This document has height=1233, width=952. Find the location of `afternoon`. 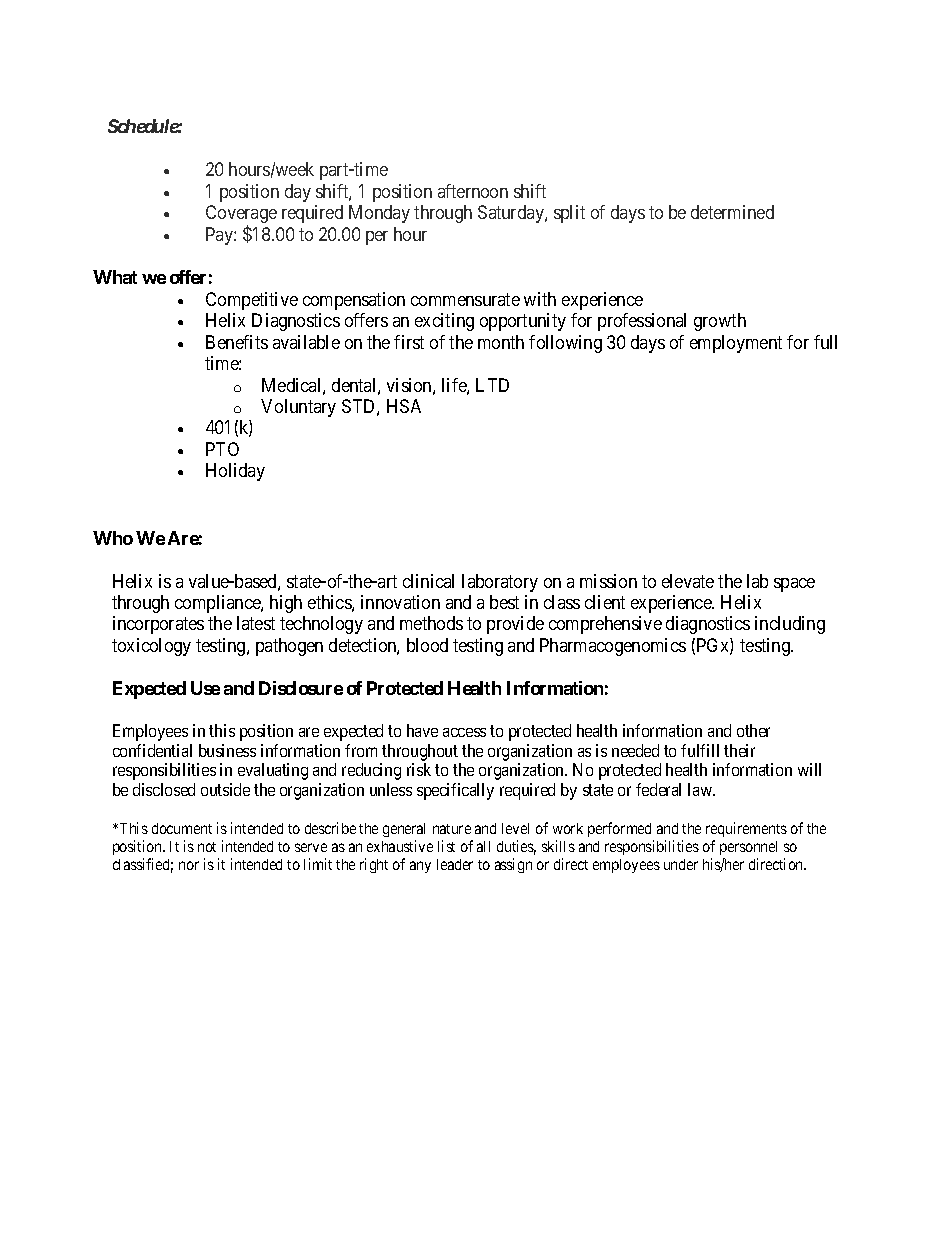

afternoon is located at coordinates (473, 191).
